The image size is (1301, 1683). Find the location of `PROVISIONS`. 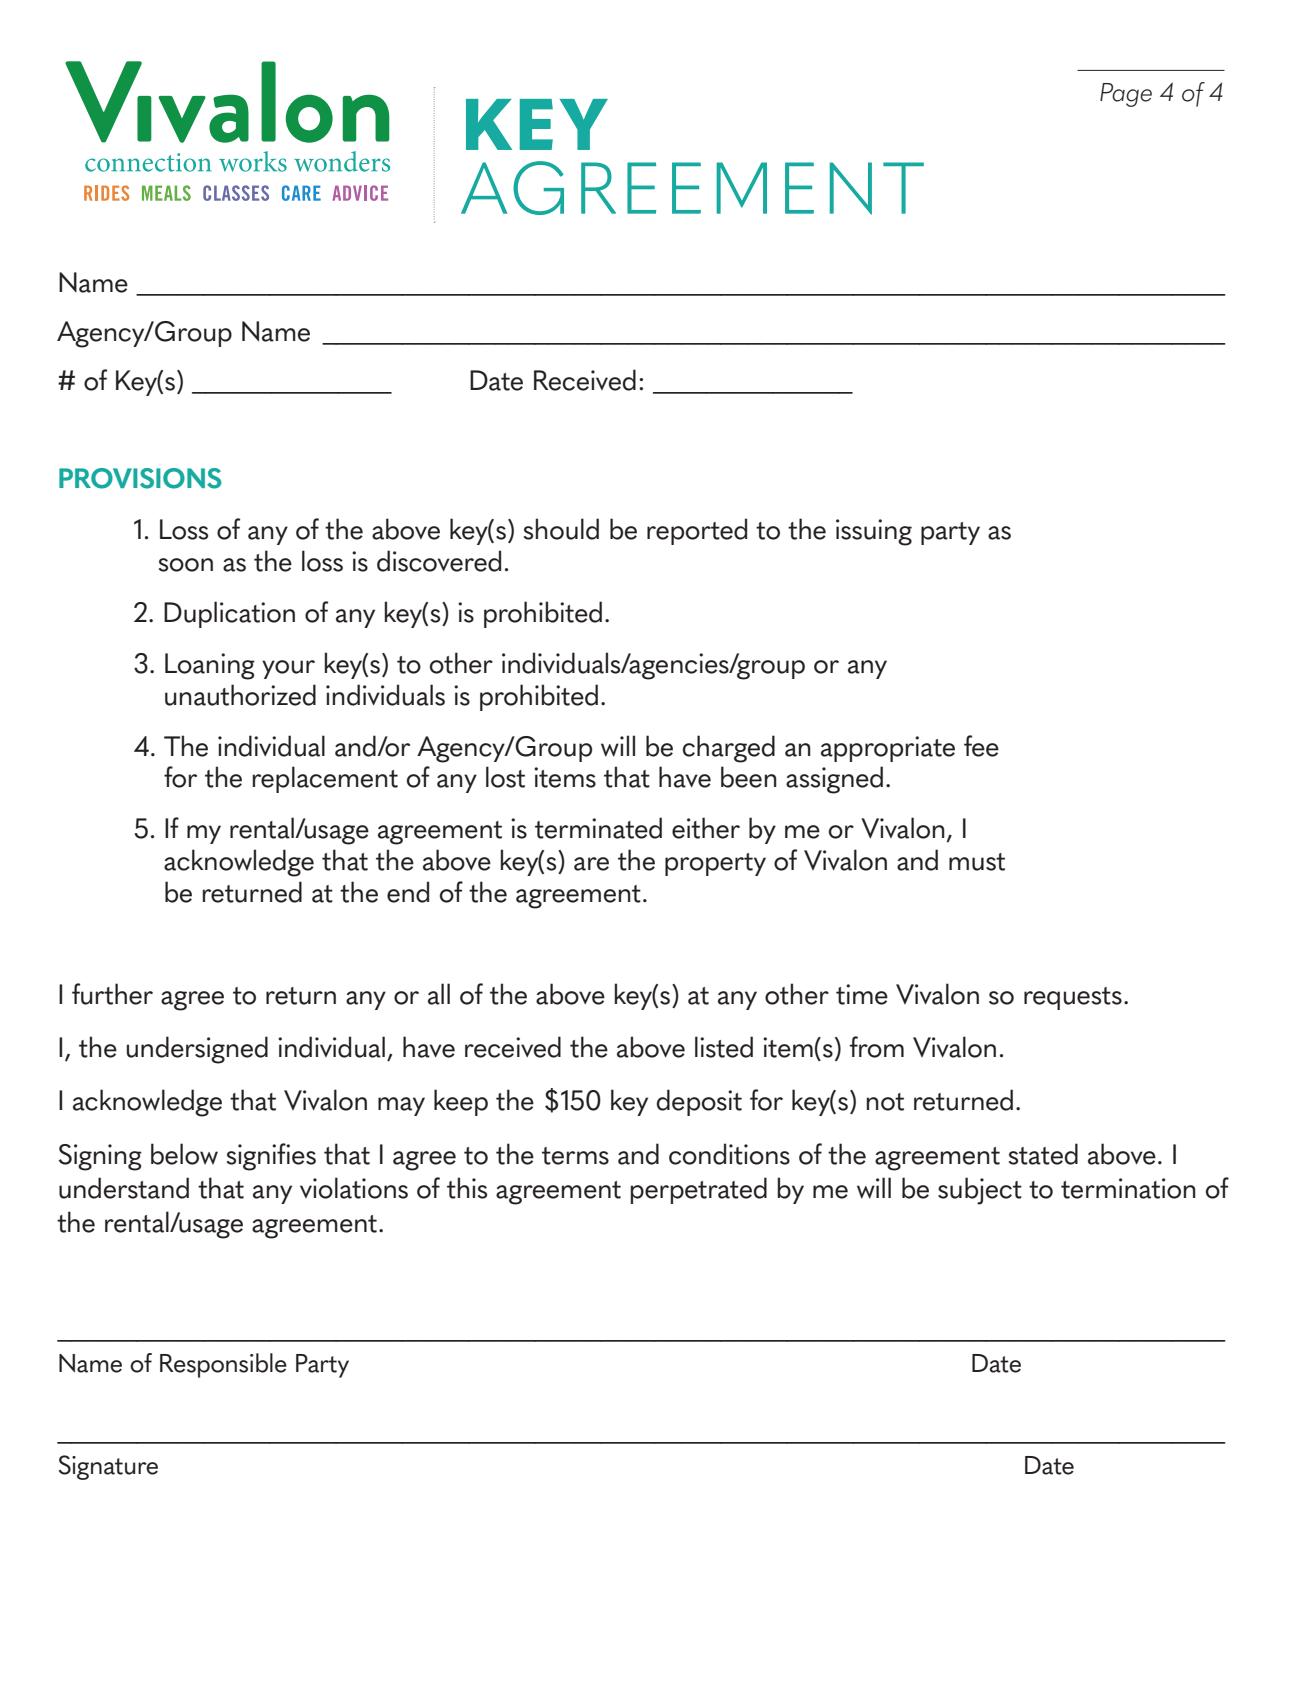

PROVISIONS is located at coordinates (140, 478).
